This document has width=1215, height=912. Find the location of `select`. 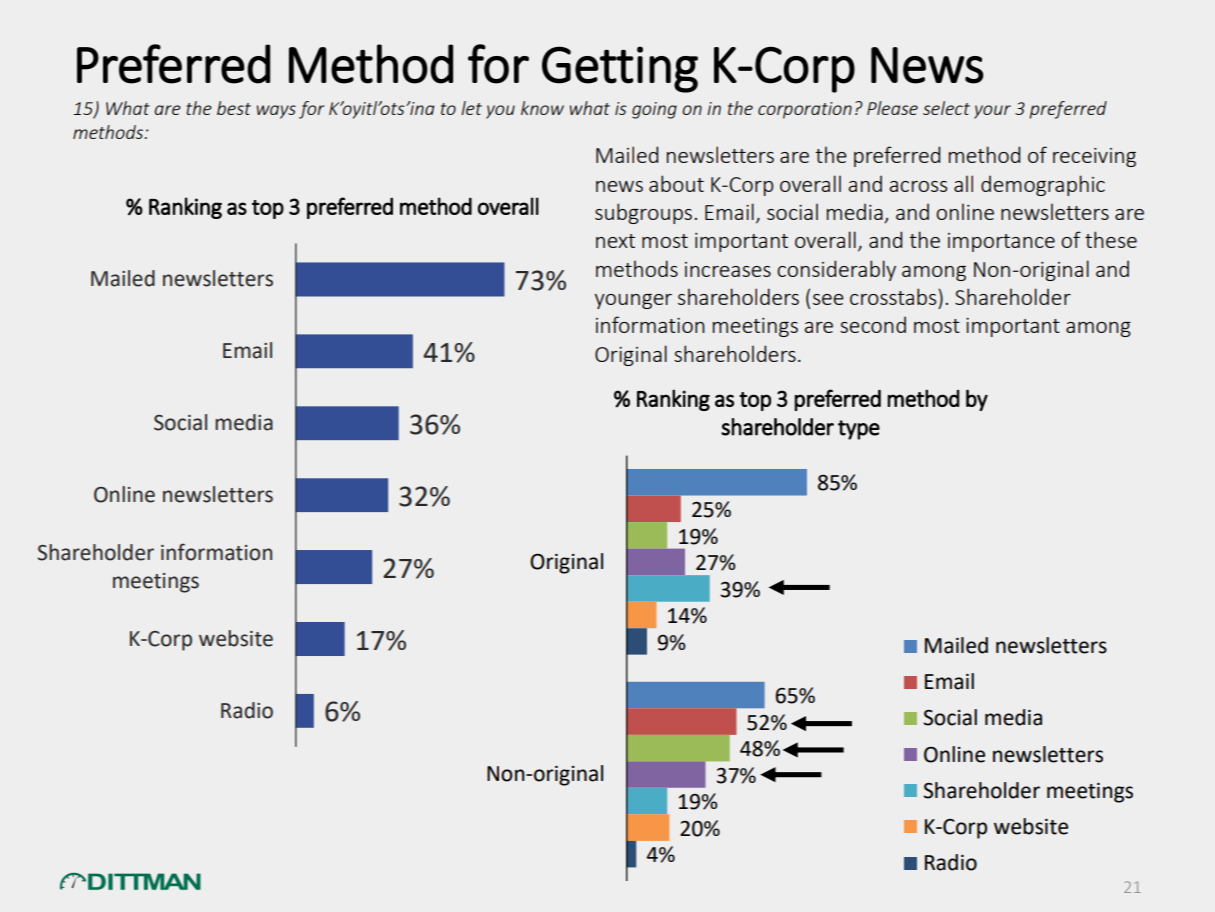

select is located at coordinates (946, 108).
